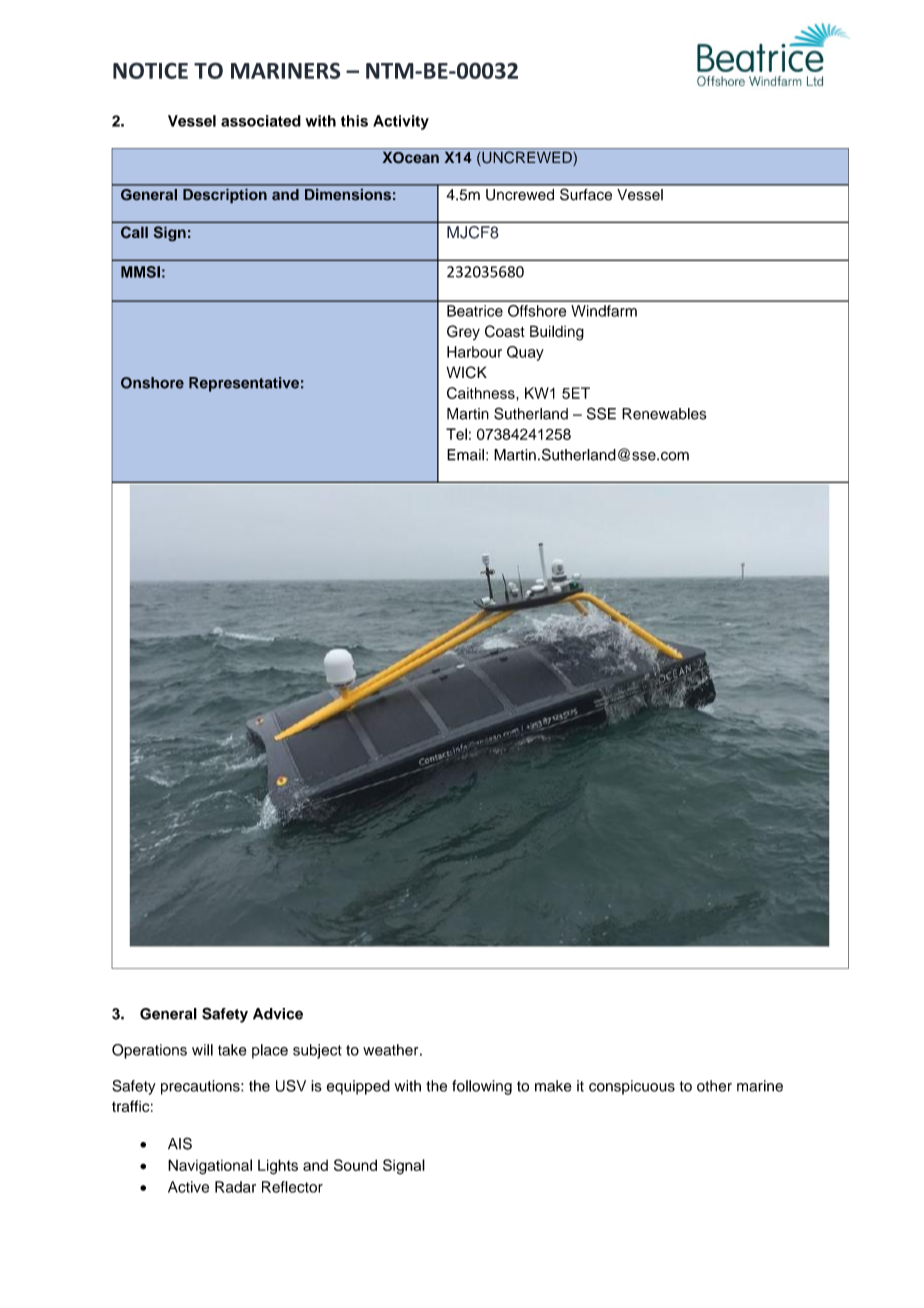 The width and height of the screenshot is (924, 1308). Describe the element at coordinates (317, 1051) in the screenshot. I see `subject` at that location.
